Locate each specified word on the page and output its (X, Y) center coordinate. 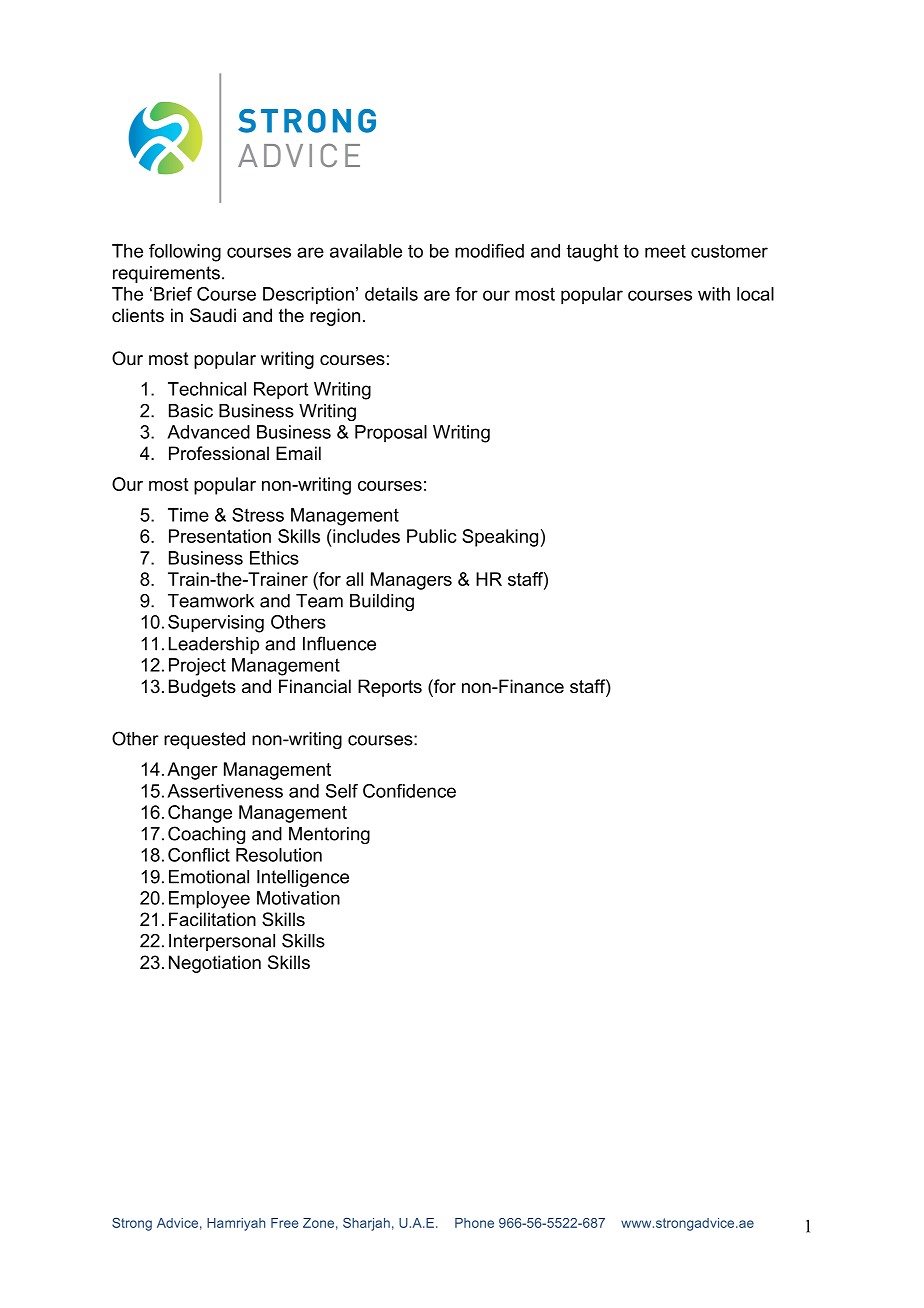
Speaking (500, 538)
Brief (173, 294)
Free (285, 1223)
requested (204, 740)
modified (489, 251)
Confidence (409, 791)
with (714, 294)
